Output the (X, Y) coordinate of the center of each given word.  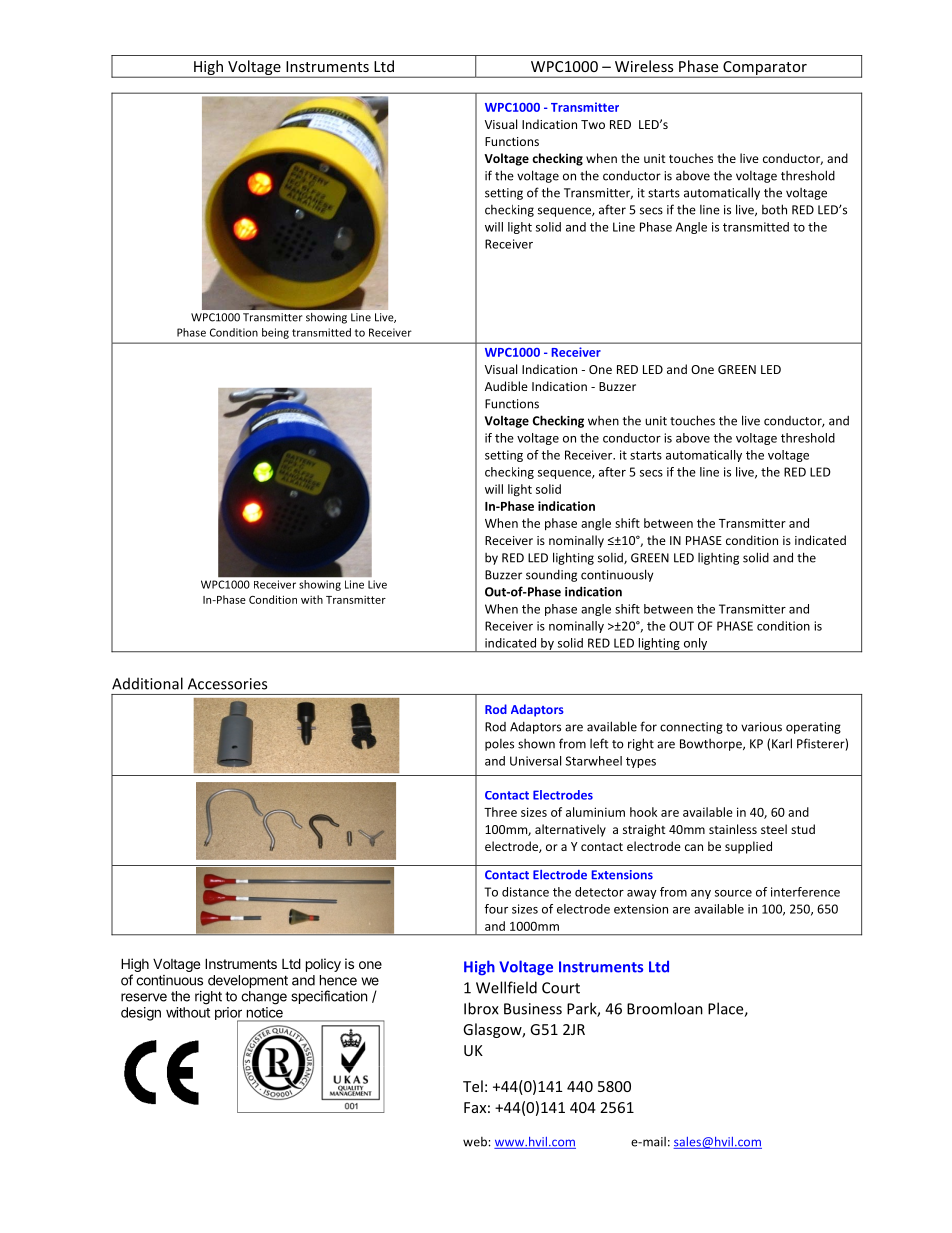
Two (593, 124)
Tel (473, 1086)
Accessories (227, 684)
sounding (551, 576)
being (275, 333)
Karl (782, 743)
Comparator (765, 69)
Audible (506, 386)
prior (229, 1015)
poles (499, 745)
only (695, 645)
